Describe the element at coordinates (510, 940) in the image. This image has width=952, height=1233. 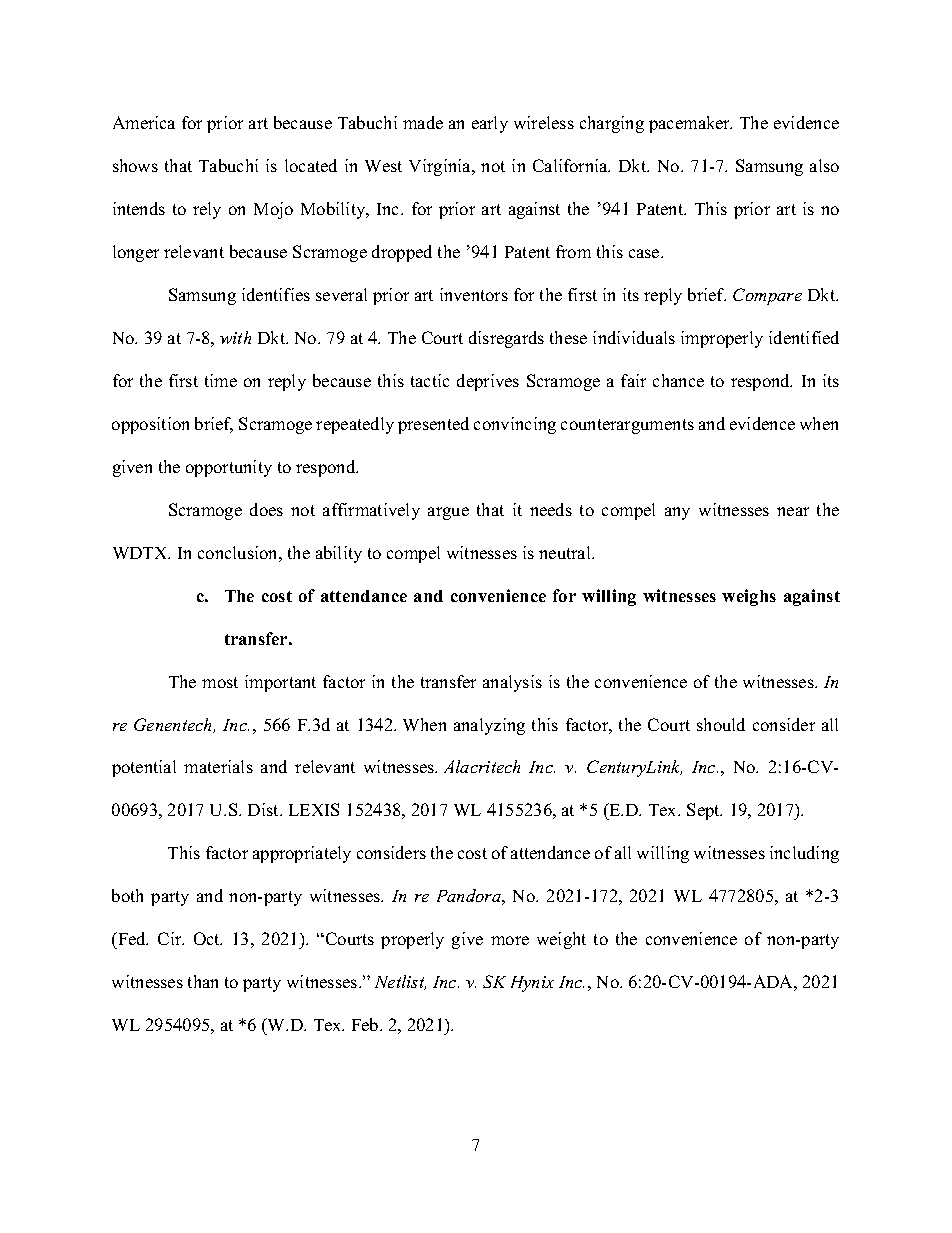
I see `more` at that location.
